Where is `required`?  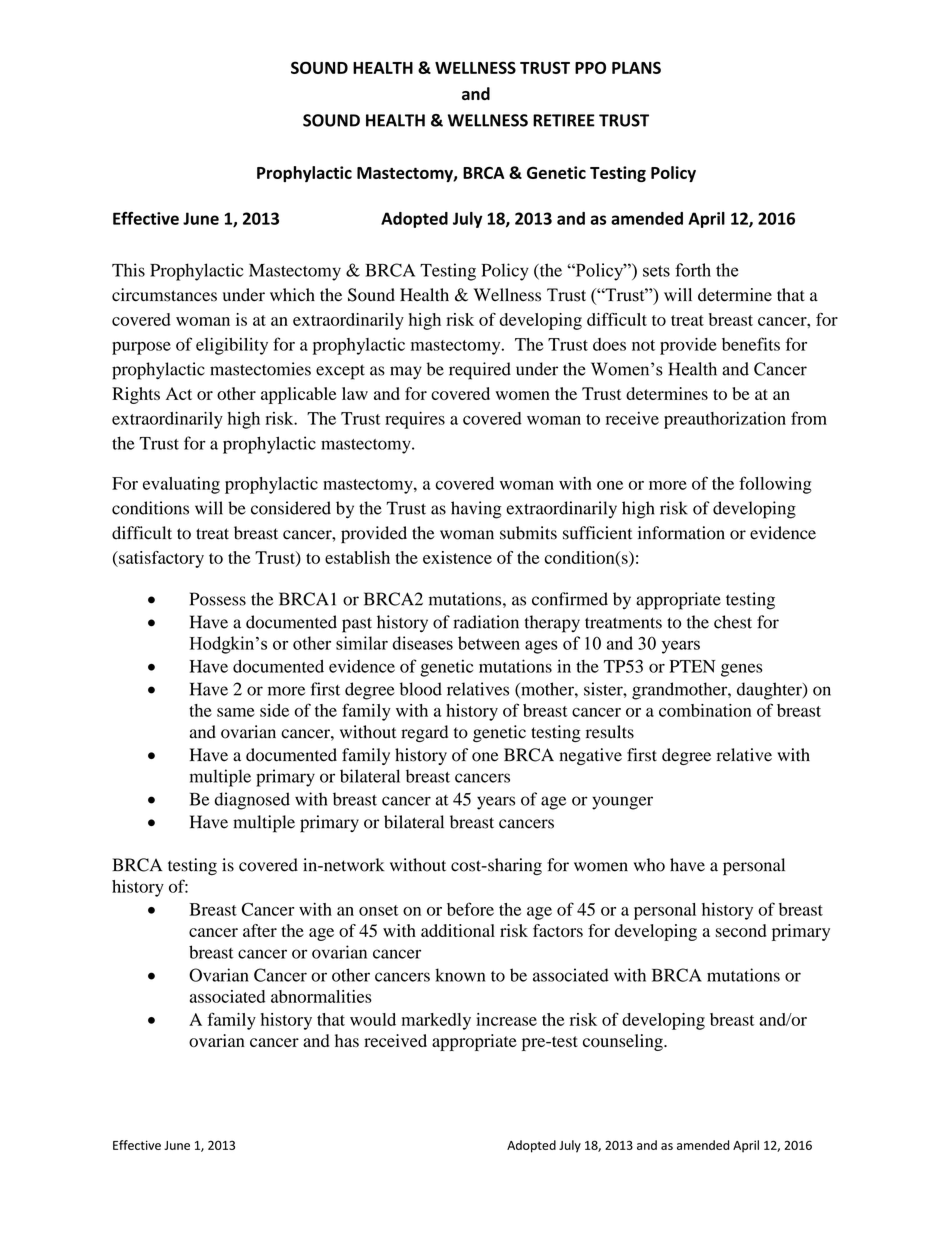
required is located at coordinates (480, 371).
